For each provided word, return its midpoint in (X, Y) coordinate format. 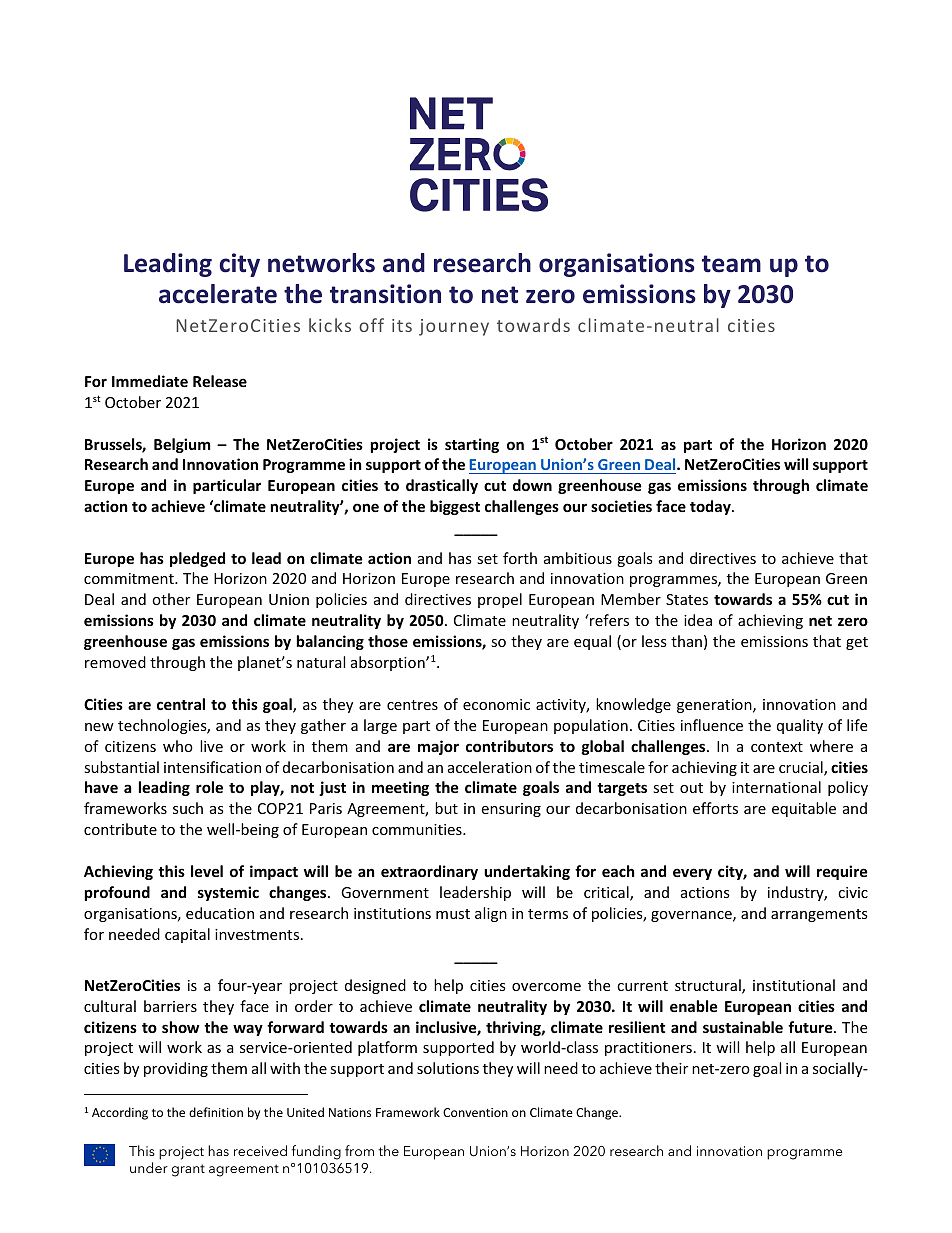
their (671, 1068)
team (731, 264)
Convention (475, 1112)
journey (454, 327)
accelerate (218, 294)
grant (188, 1170)
